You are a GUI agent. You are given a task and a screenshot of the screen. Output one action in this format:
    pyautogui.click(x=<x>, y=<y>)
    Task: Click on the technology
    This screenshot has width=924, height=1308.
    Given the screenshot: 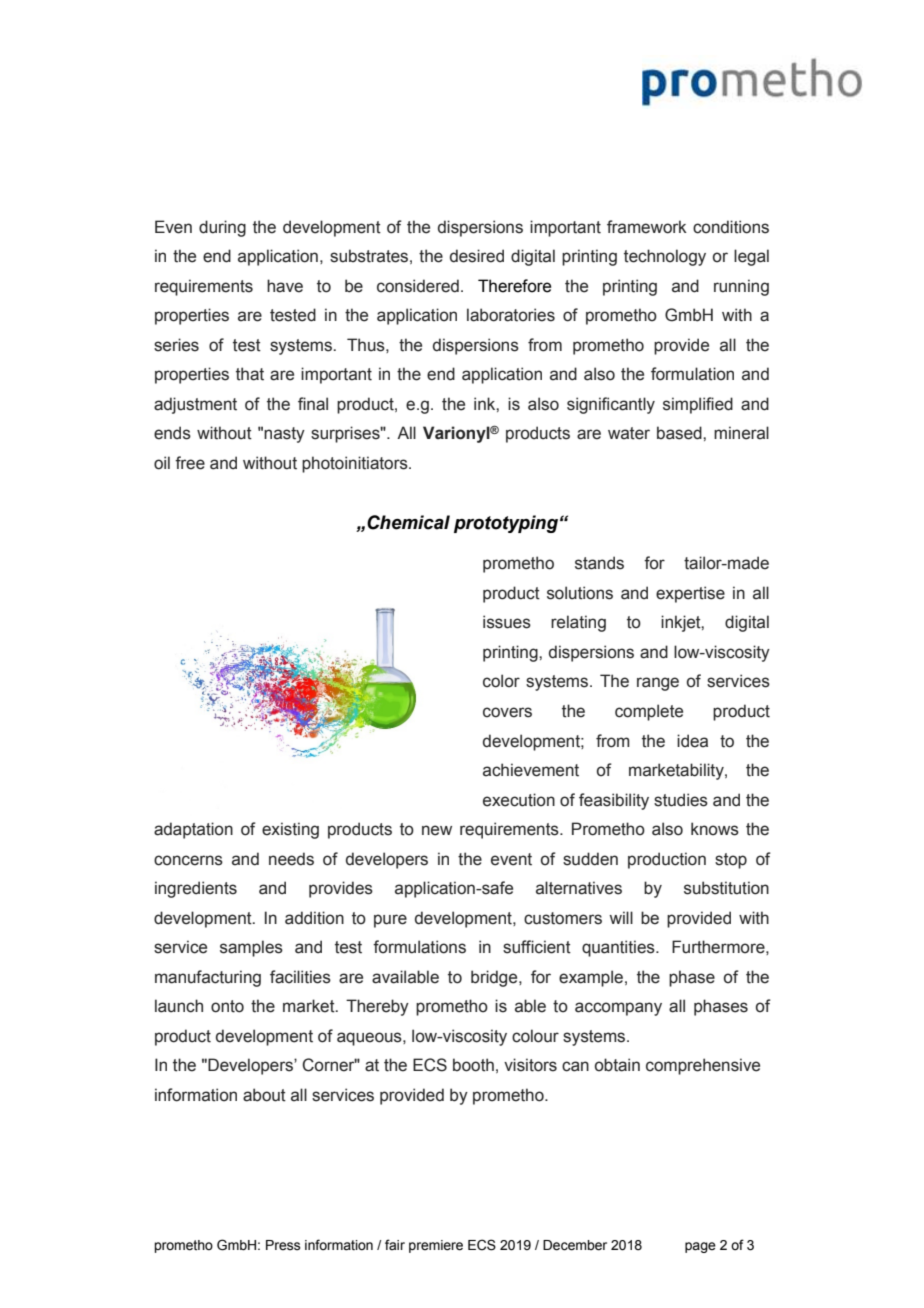 What is the action you would take?
    pyautogui.click(x=665, y=257)
